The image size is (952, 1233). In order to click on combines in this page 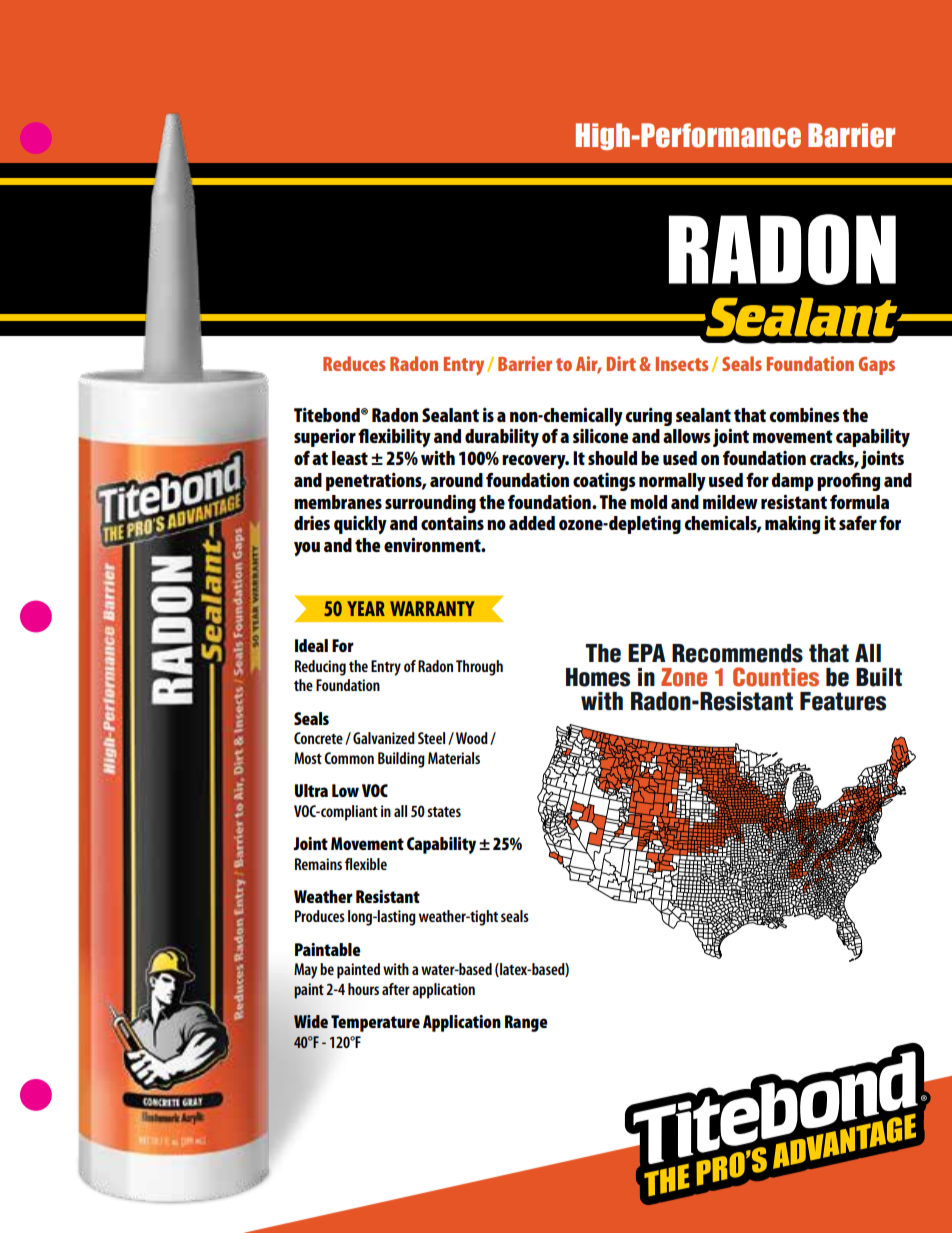, I will do `click(804, 414)`.
